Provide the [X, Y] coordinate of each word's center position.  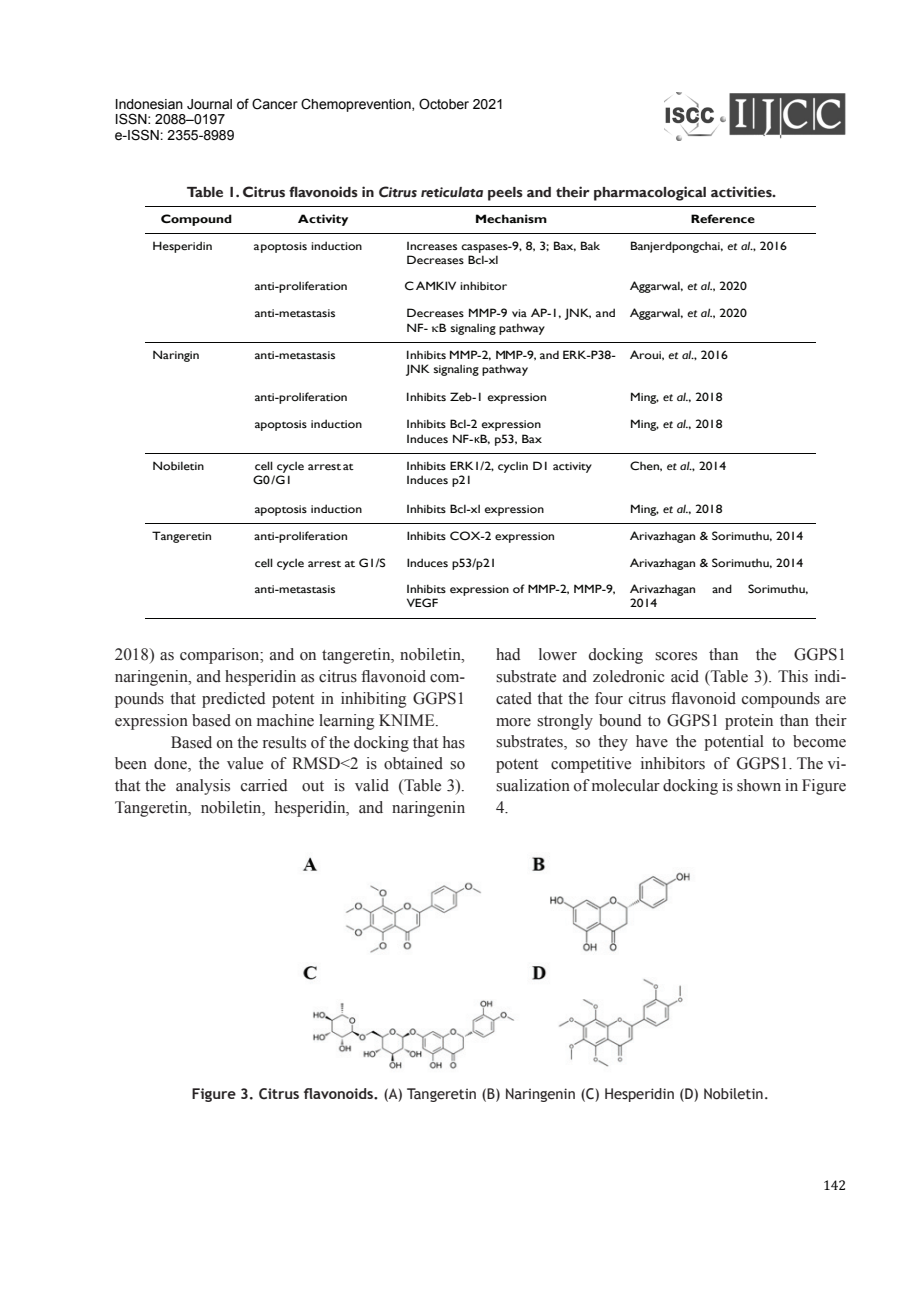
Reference [723, 218]
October [444, 104]
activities [742, 192]
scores [676, 656]
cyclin [513, 467]
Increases [432, 246]
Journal [209, 104]
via [519, 313]
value [245, 763]
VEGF [422, 602]
